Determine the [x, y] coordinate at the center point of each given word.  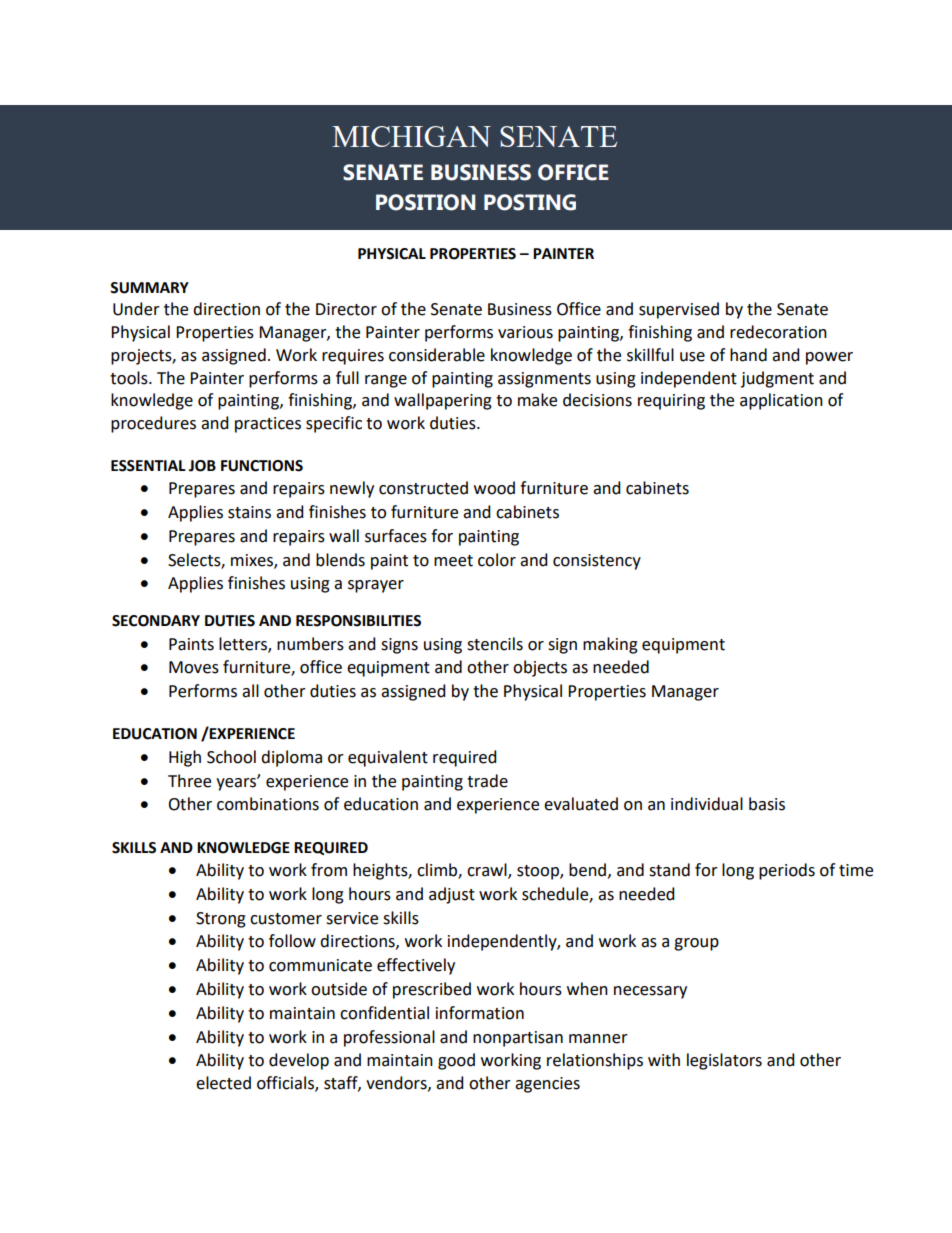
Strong [221, 920]
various [525, 332]
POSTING [530, 202]
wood [494, 488]
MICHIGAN [411, 136]
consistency [597, 562]
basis [767, 804]
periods [787, 871]
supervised [679, 310]
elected [223, 1083]
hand [748, 355]
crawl [488, 871]
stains [249, 512]
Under [136, 309]
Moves [194, 667]
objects [540, 668]
